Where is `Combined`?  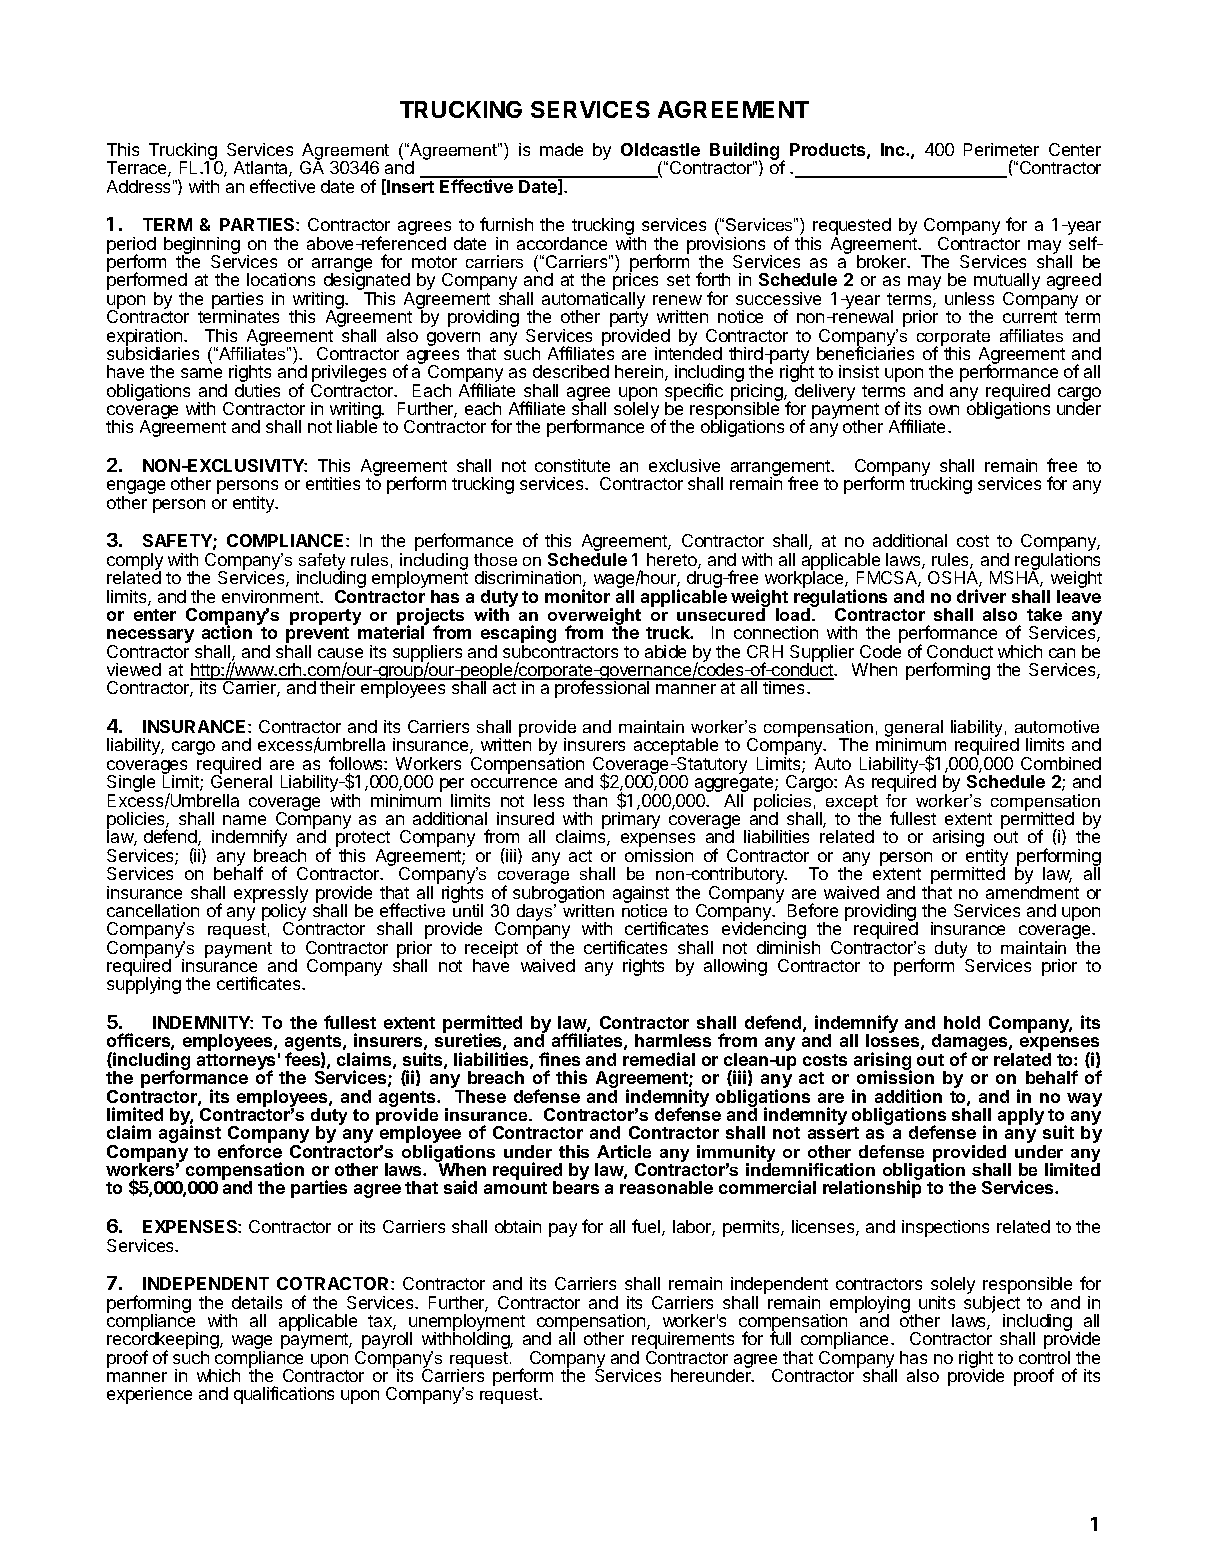 Combined is located at coordinates (1061, 763).
